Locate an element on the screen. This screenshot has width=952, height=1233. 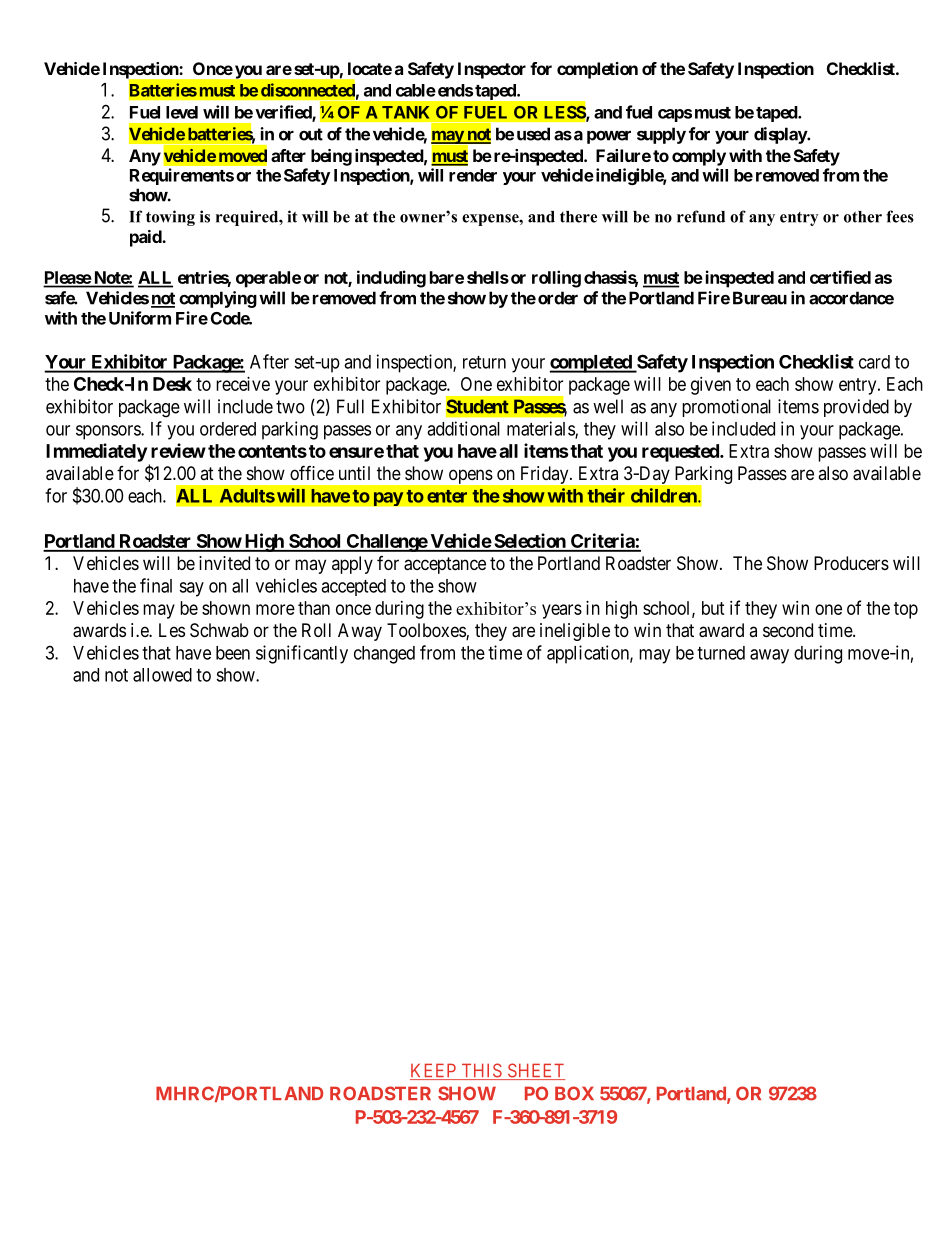
SHEET is located at coordinates (535, 1071).
